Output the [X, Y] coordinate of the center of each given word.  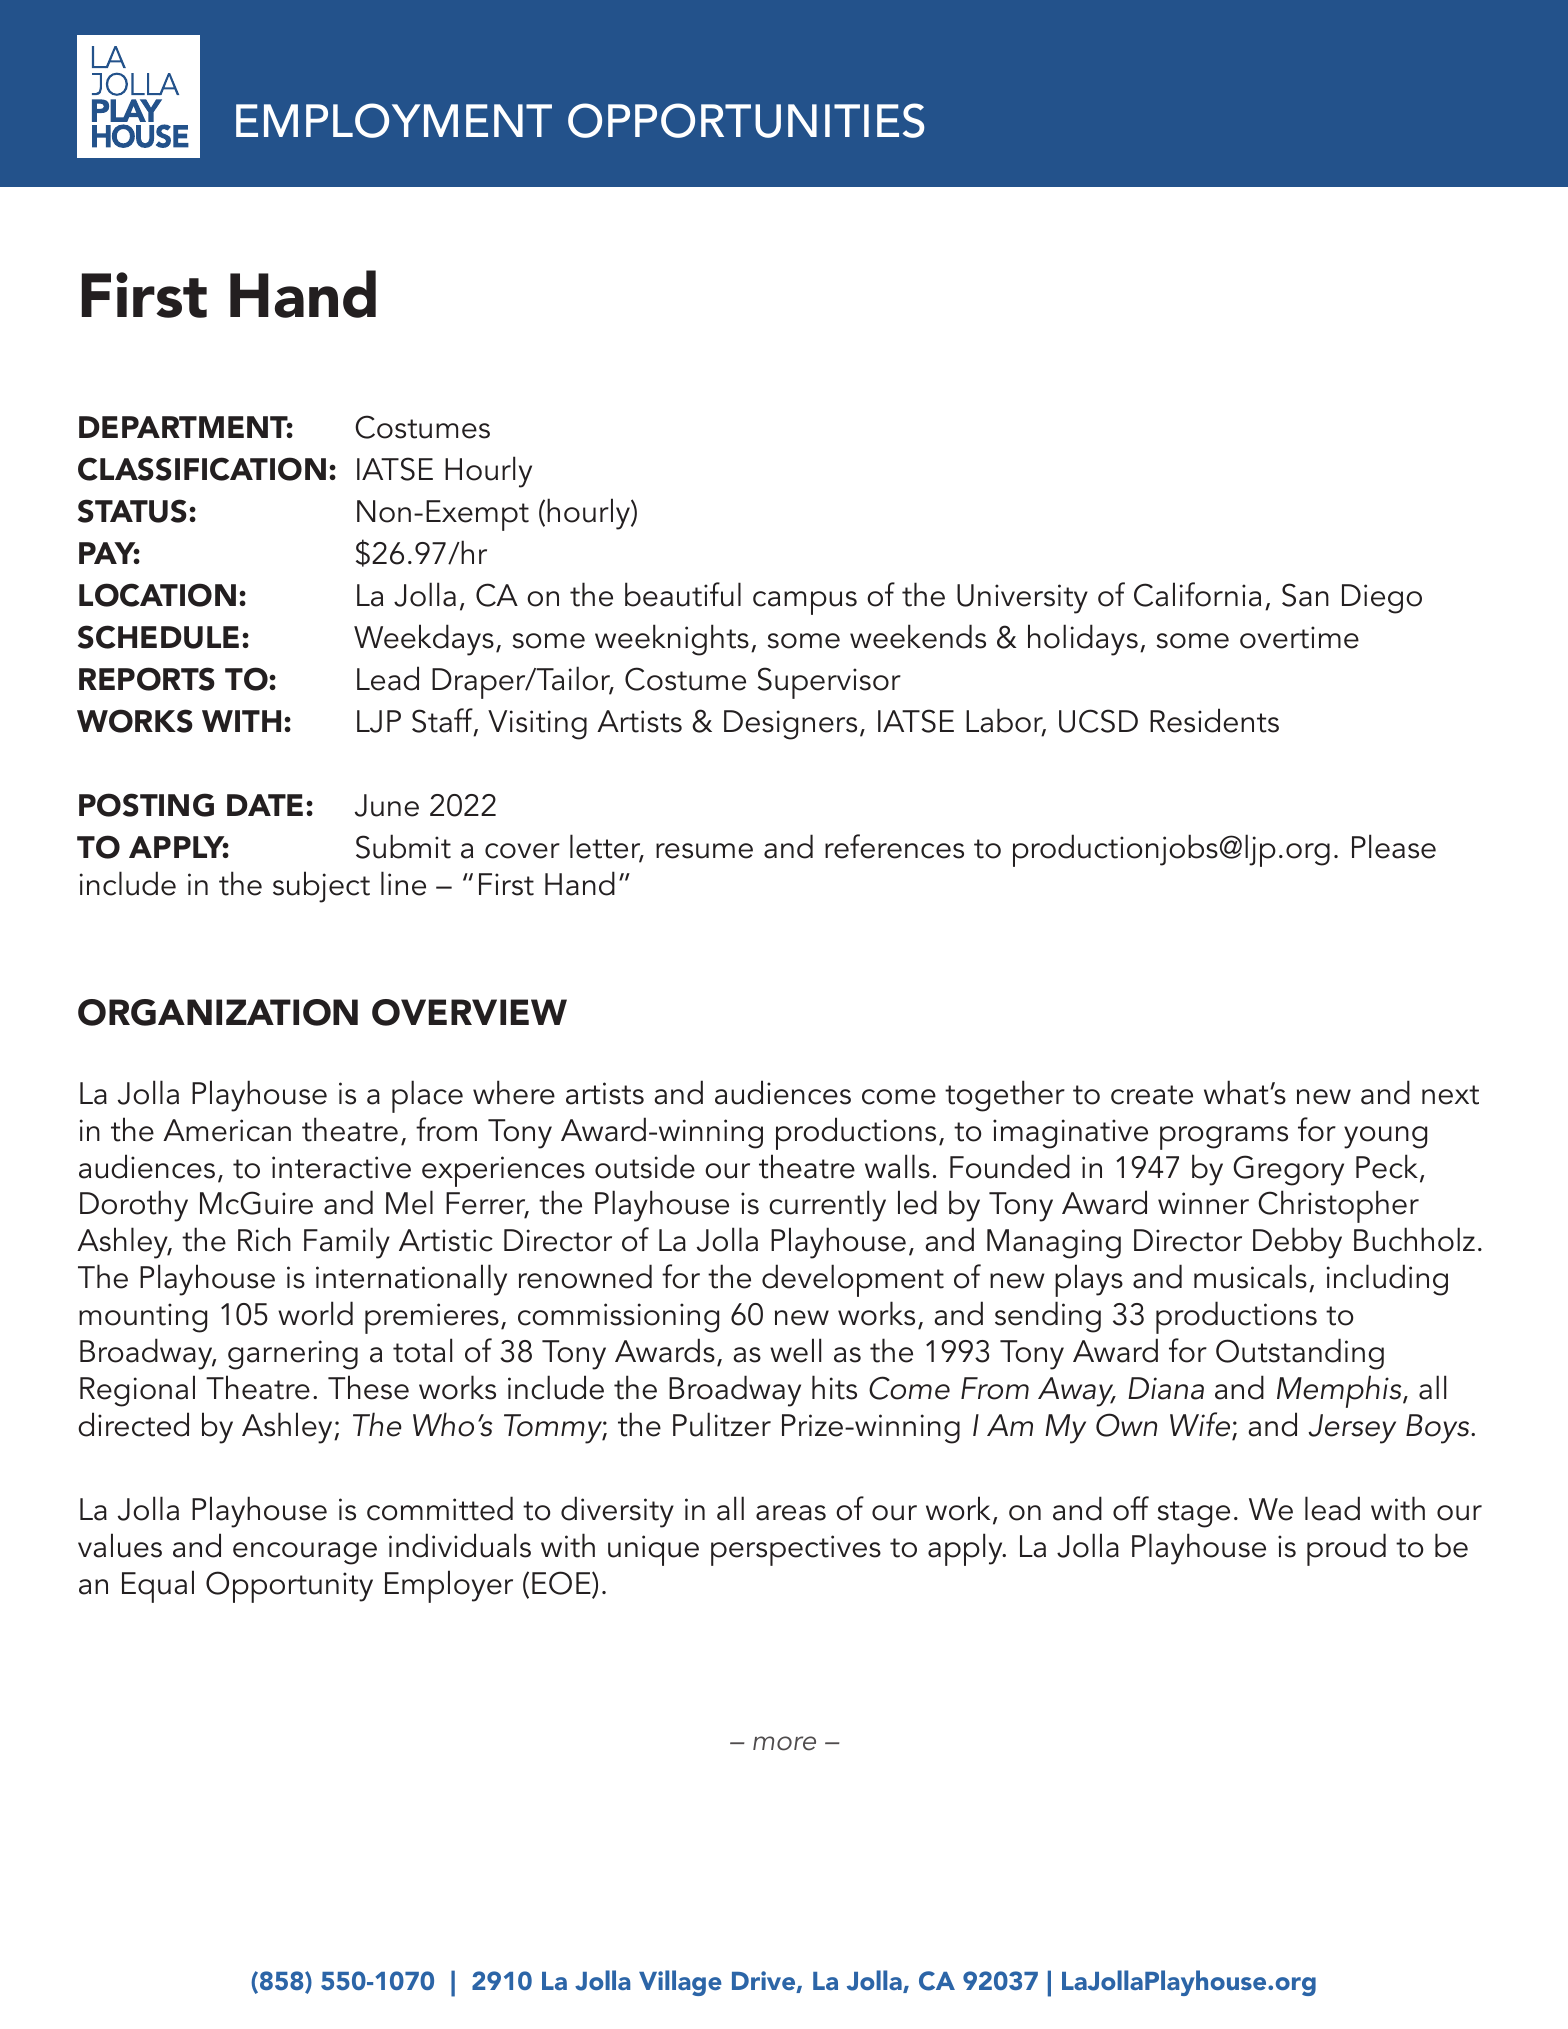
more [784, 1743]
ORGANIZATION [218, 1012]
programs [1224, 1138]
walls [897, 1166]
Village [680, 1983]
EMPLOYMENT [394, 120]
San [1305, 595]
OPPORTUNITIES [746, 120]
